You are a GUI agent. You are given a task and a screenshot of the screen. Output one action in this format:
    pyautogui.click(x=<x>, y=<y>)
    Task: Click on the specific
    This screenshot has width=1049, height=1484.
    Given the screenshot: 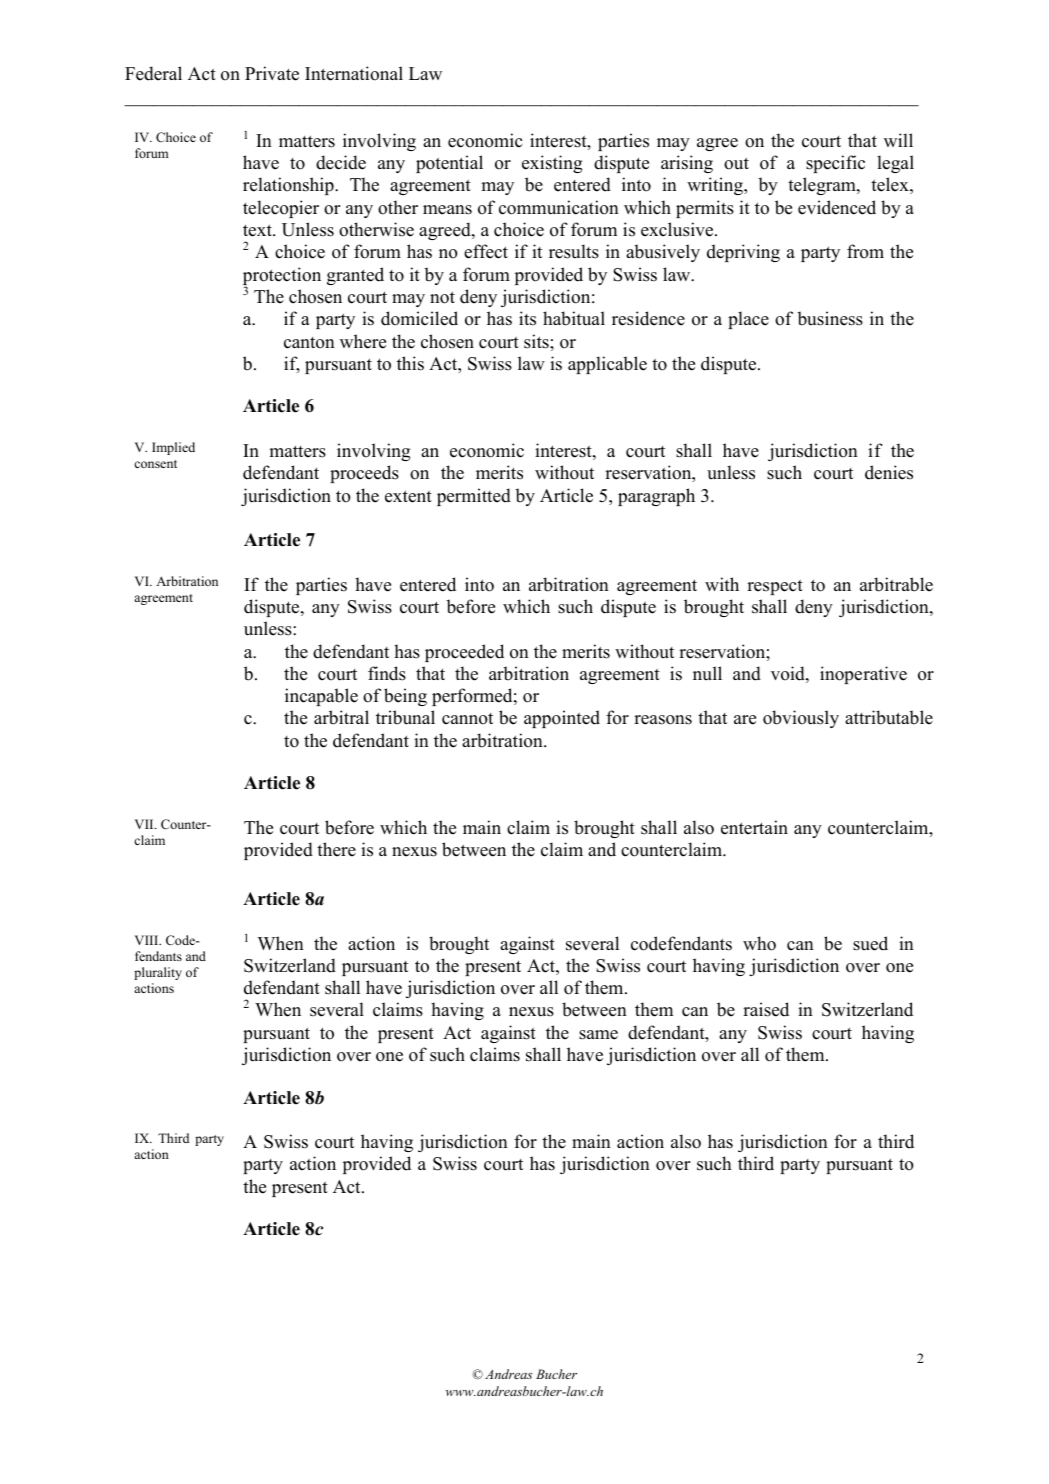 What is the action you would take?
    pyautogui.click(x=835, y=164)
